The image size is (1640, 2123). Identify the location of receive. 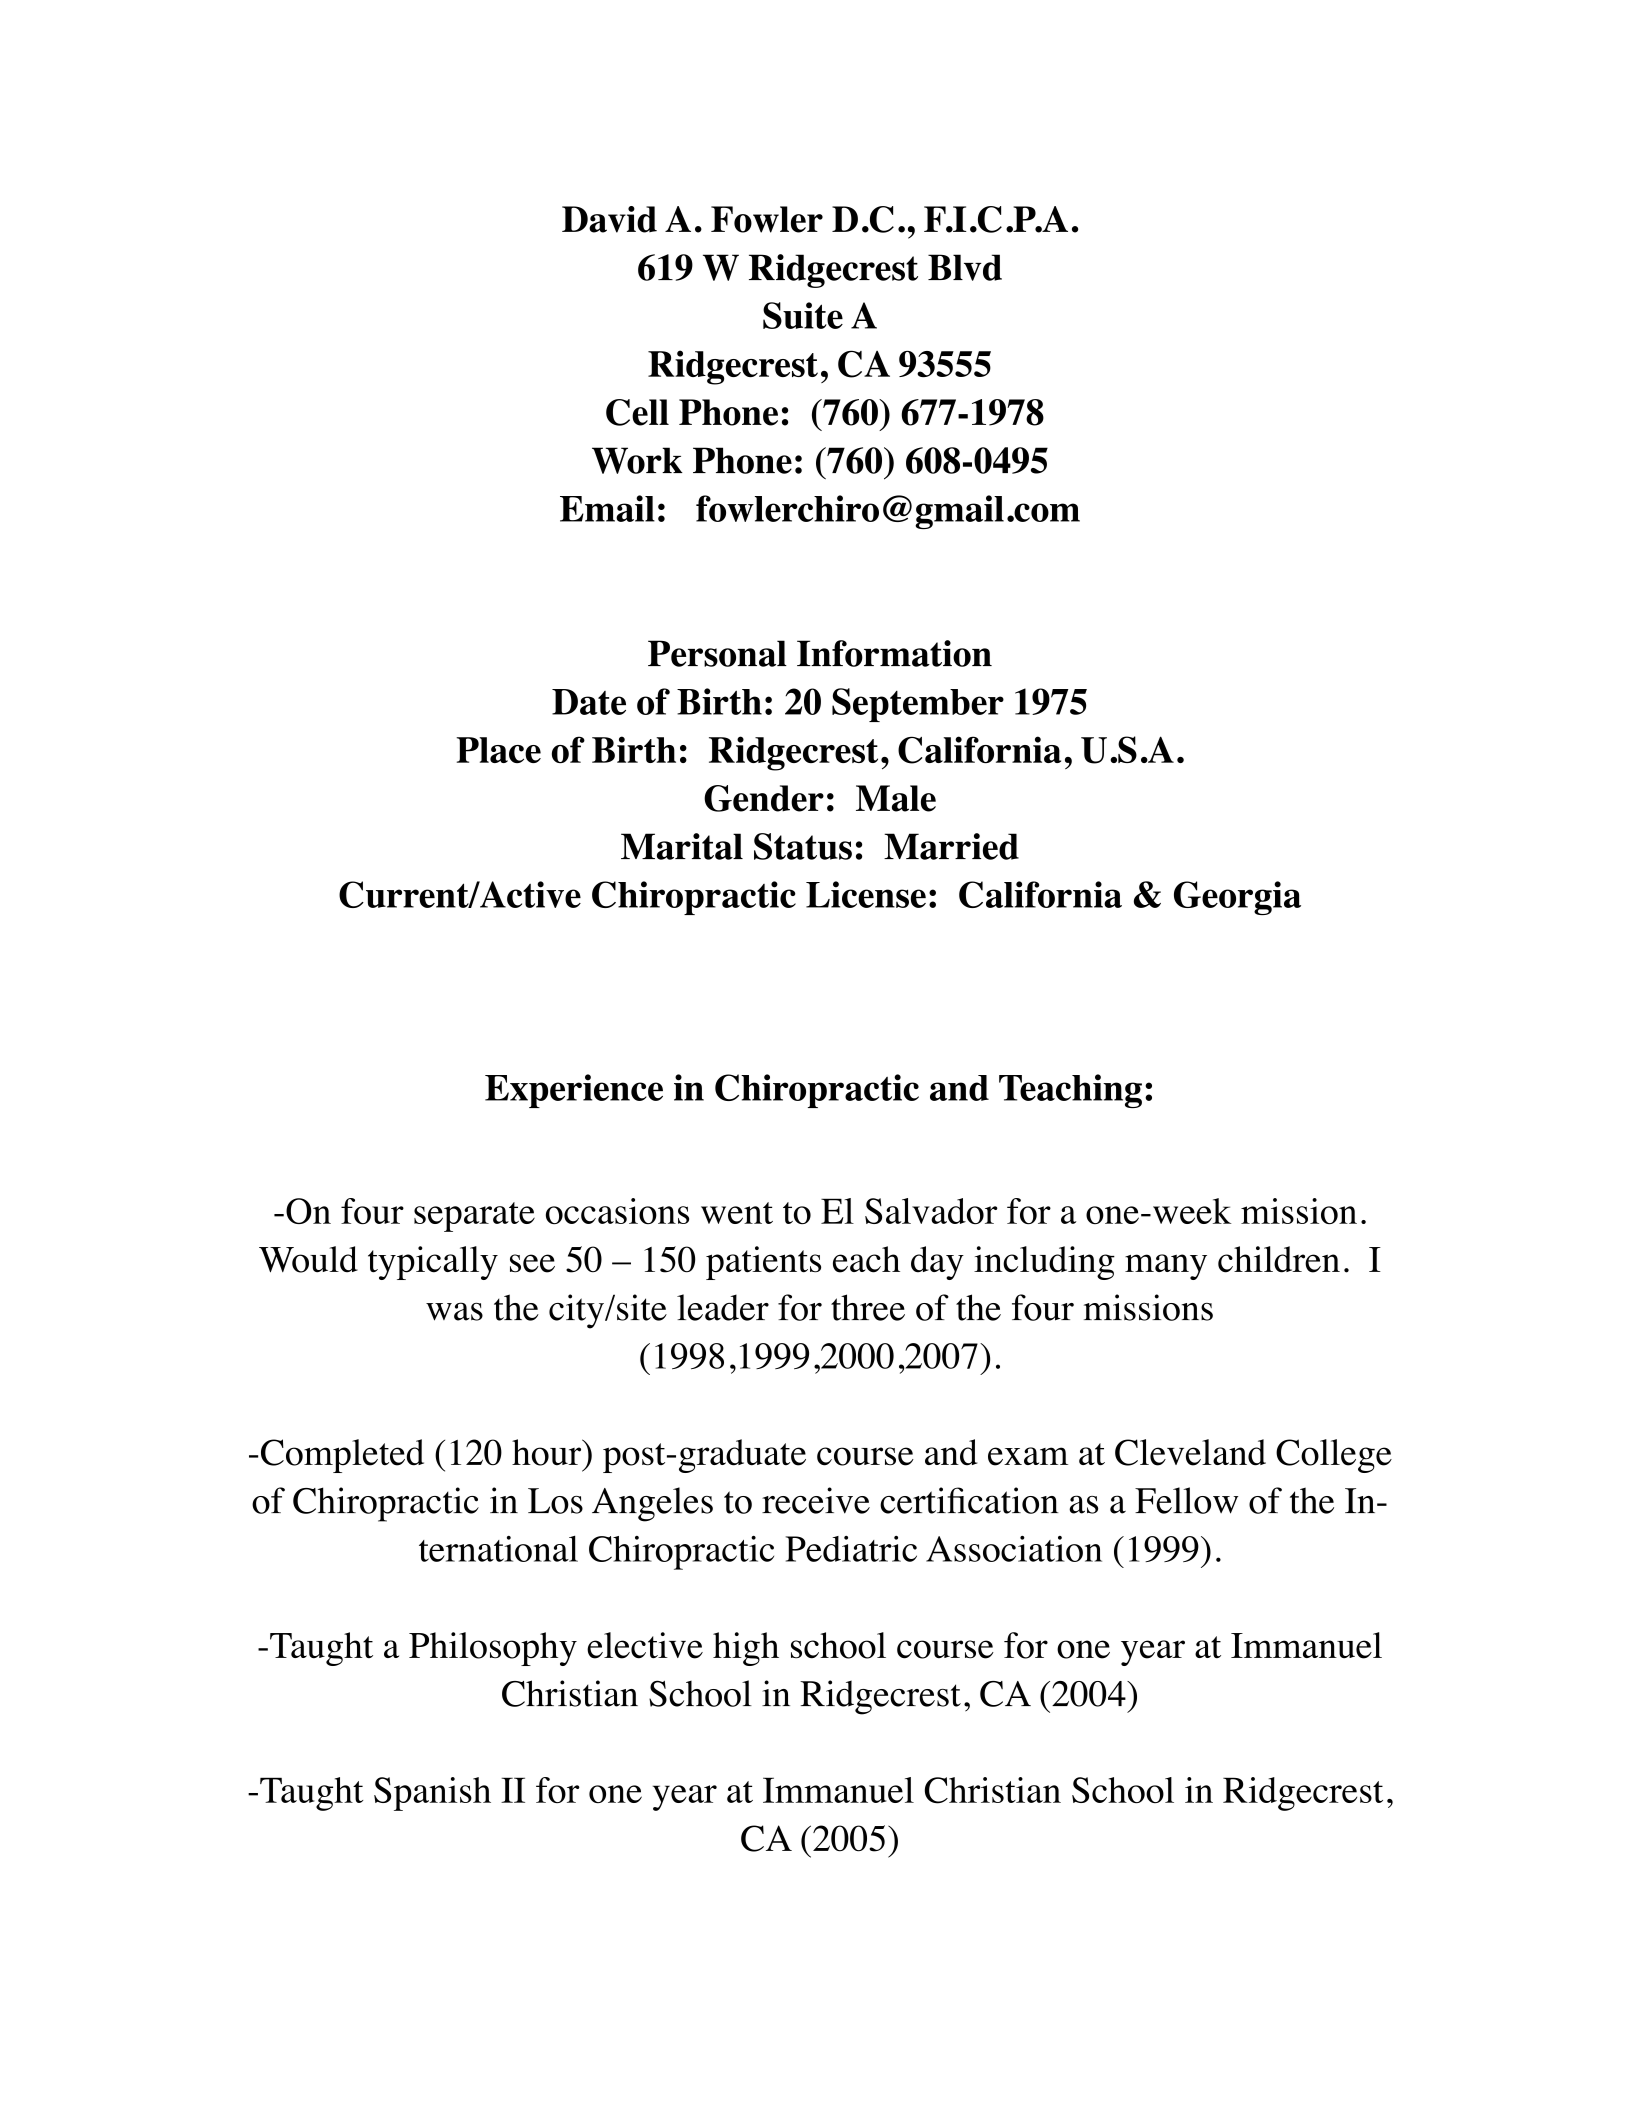
(816, 1500).
